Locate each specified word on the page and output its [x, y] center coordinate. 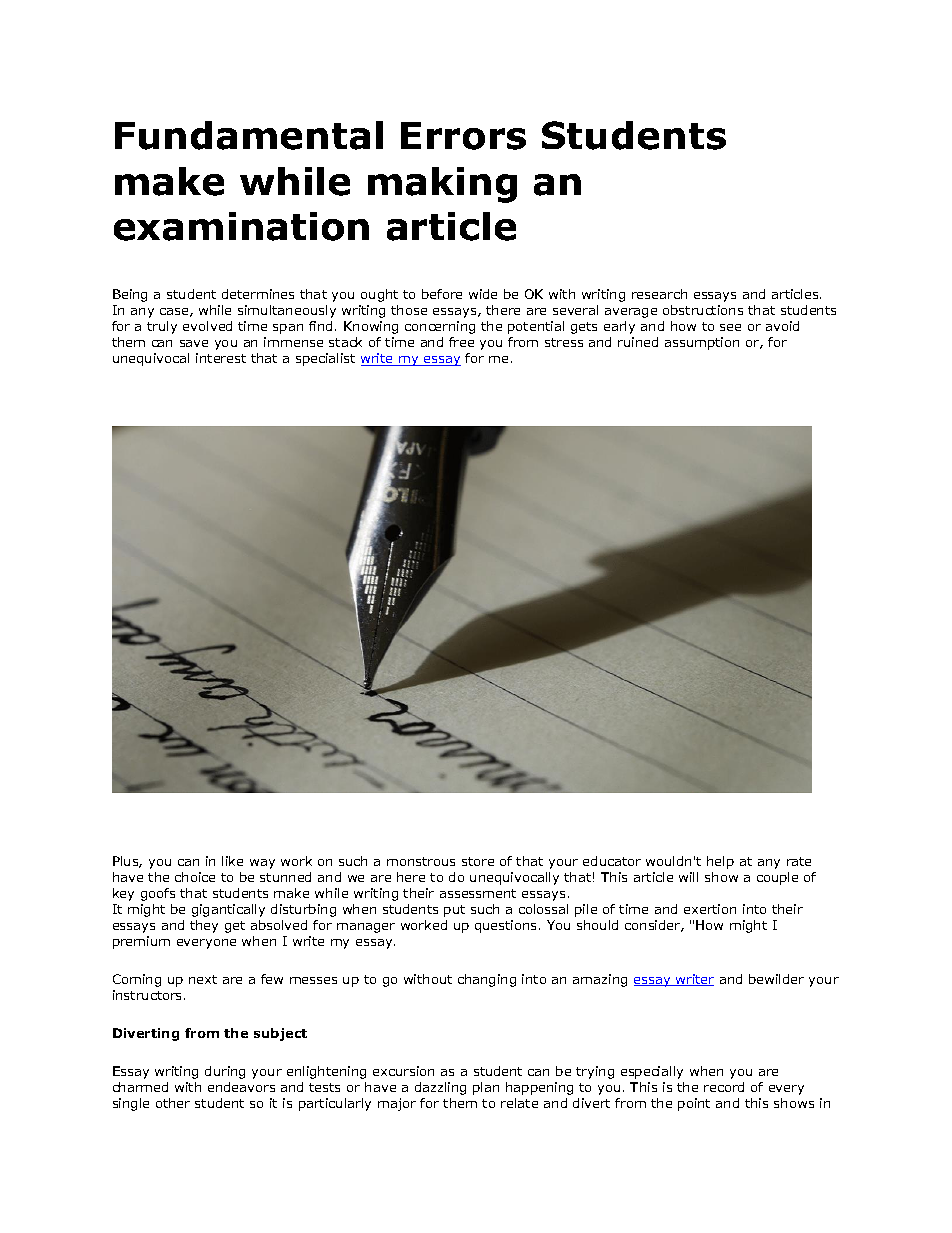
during [225, 1072]
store [478, 861]
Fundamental [249, 135]
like [232, 861]
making [442, 185]
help [720, 862]
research [659, 294]
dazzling [440, 1088]
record [724, 1087]
